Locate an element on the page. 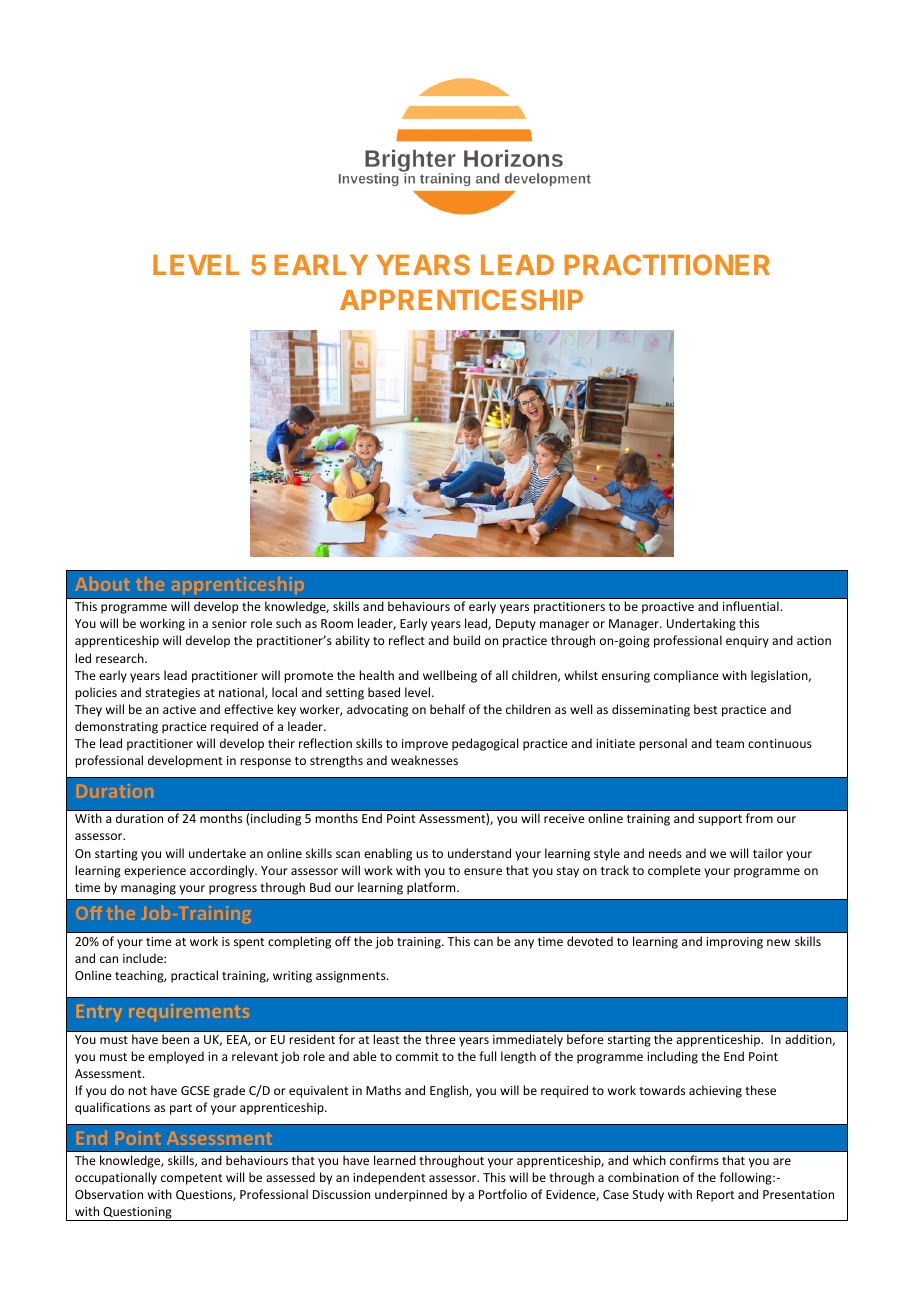  Undertaking is located at coordinates (701, 624).
